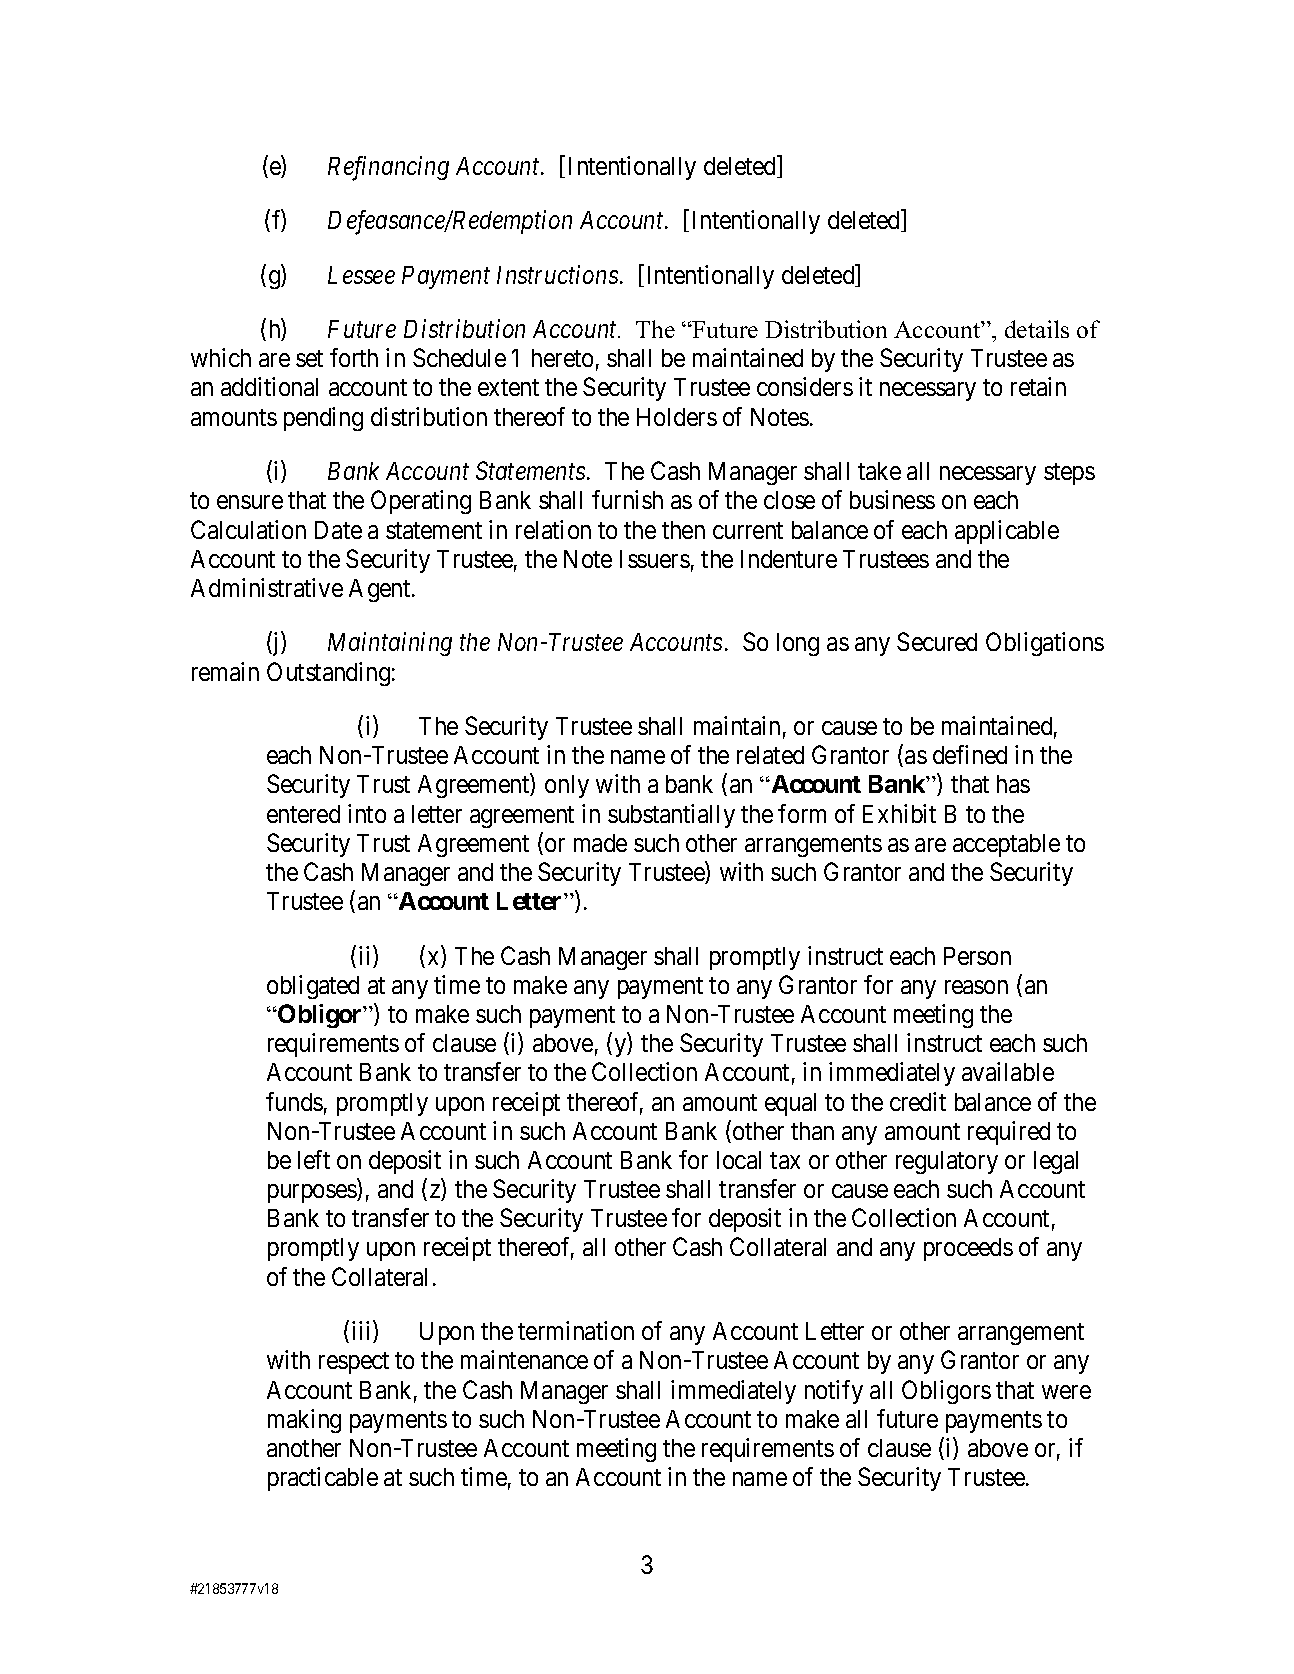 The height and width of the document is (1674, 1294). Describe the element at coordinates (879, 471) in the document. I see `take` at that location.
